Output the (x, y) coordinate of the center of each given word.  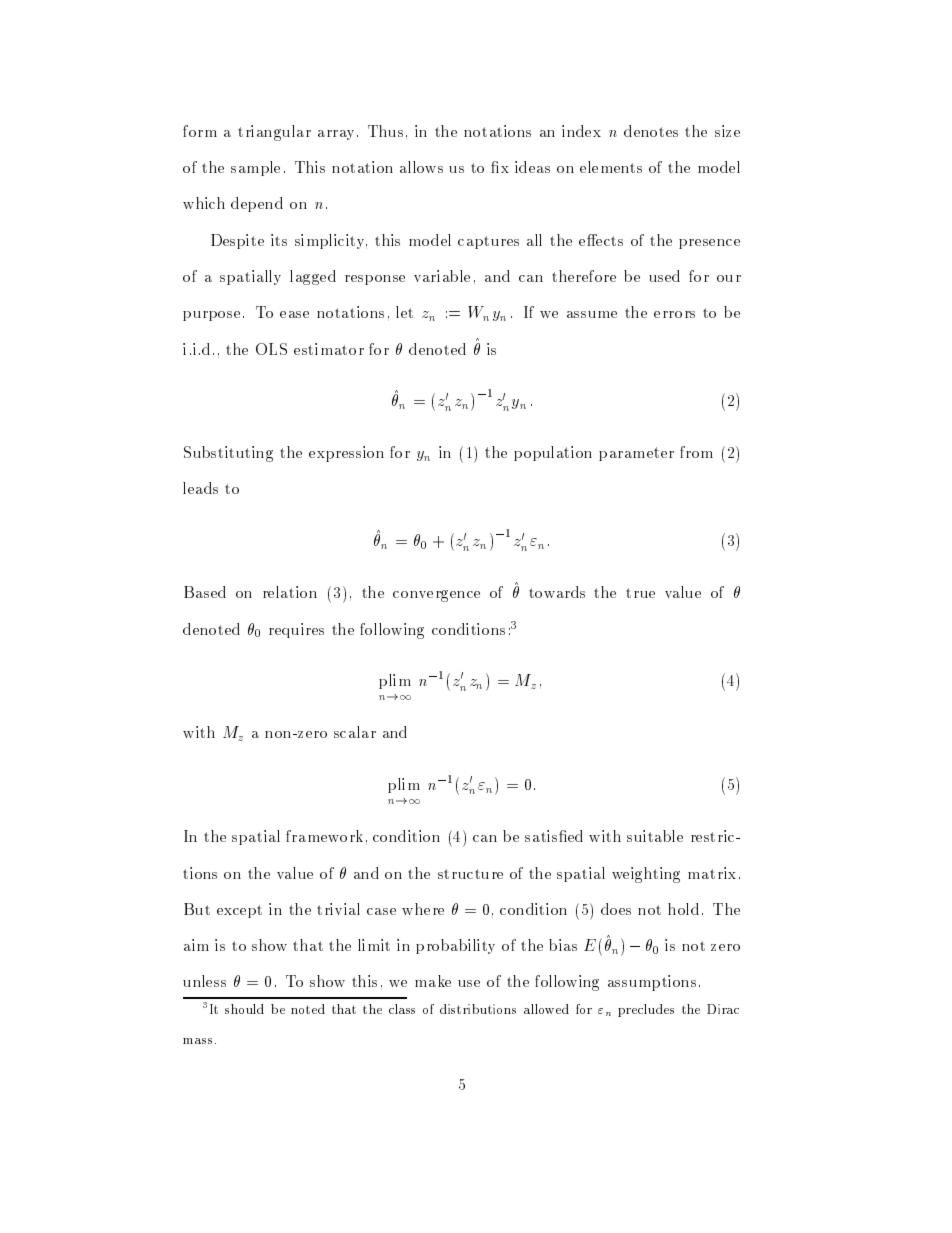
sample (255, 168)
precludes (646, 1010)
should (244, 1009)
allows (421, 167)
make (433, 981)
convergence (436, 596)
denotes (651, 131)
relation (290, 592)
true (640, 593)
